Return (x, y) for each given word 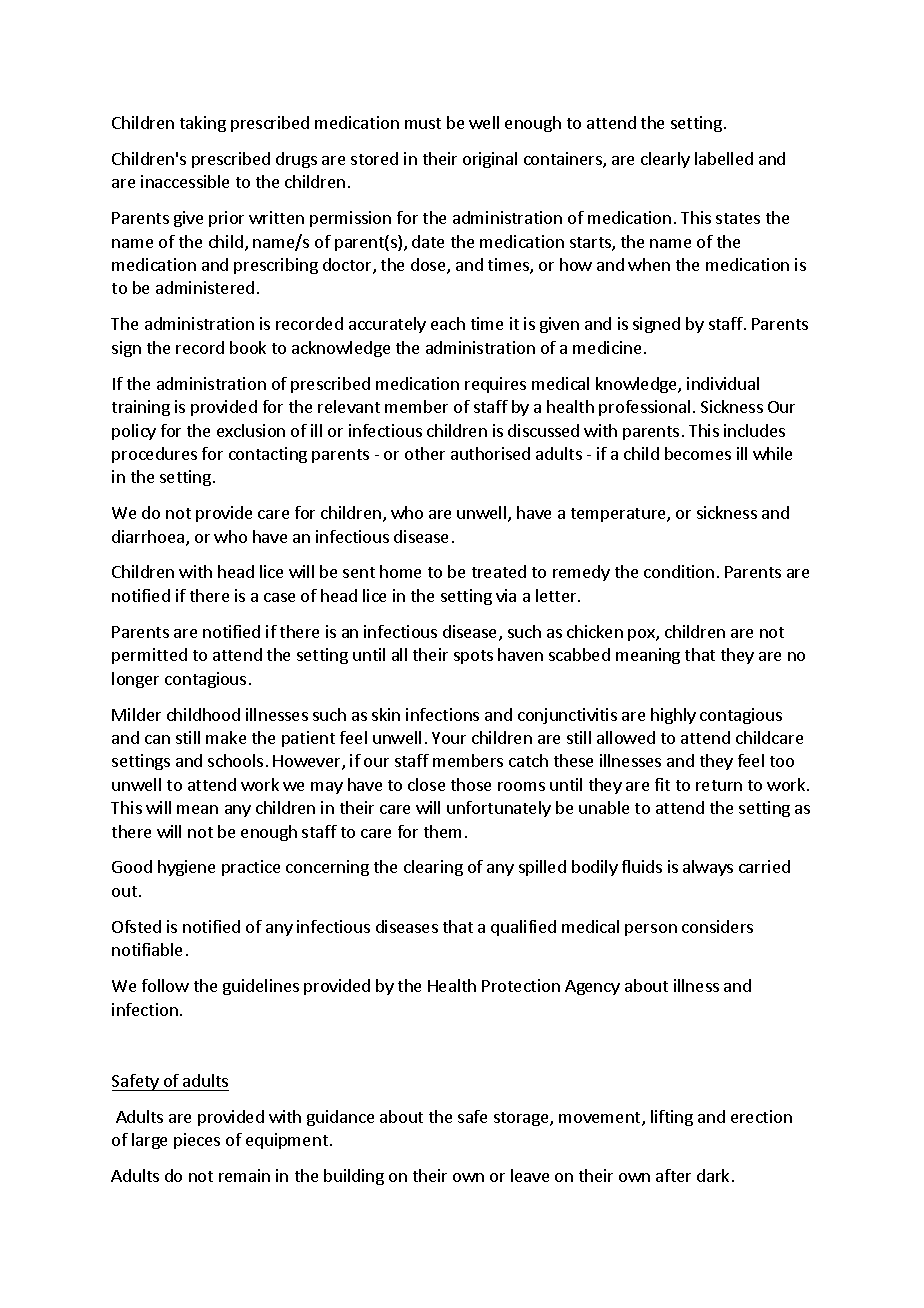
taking (203, 124)
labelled (724, 158)
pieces (197, 1141)
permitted (149, 656)
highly (673, 716)
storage (522, 1119)
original (490, 160)
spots (473, 657)
